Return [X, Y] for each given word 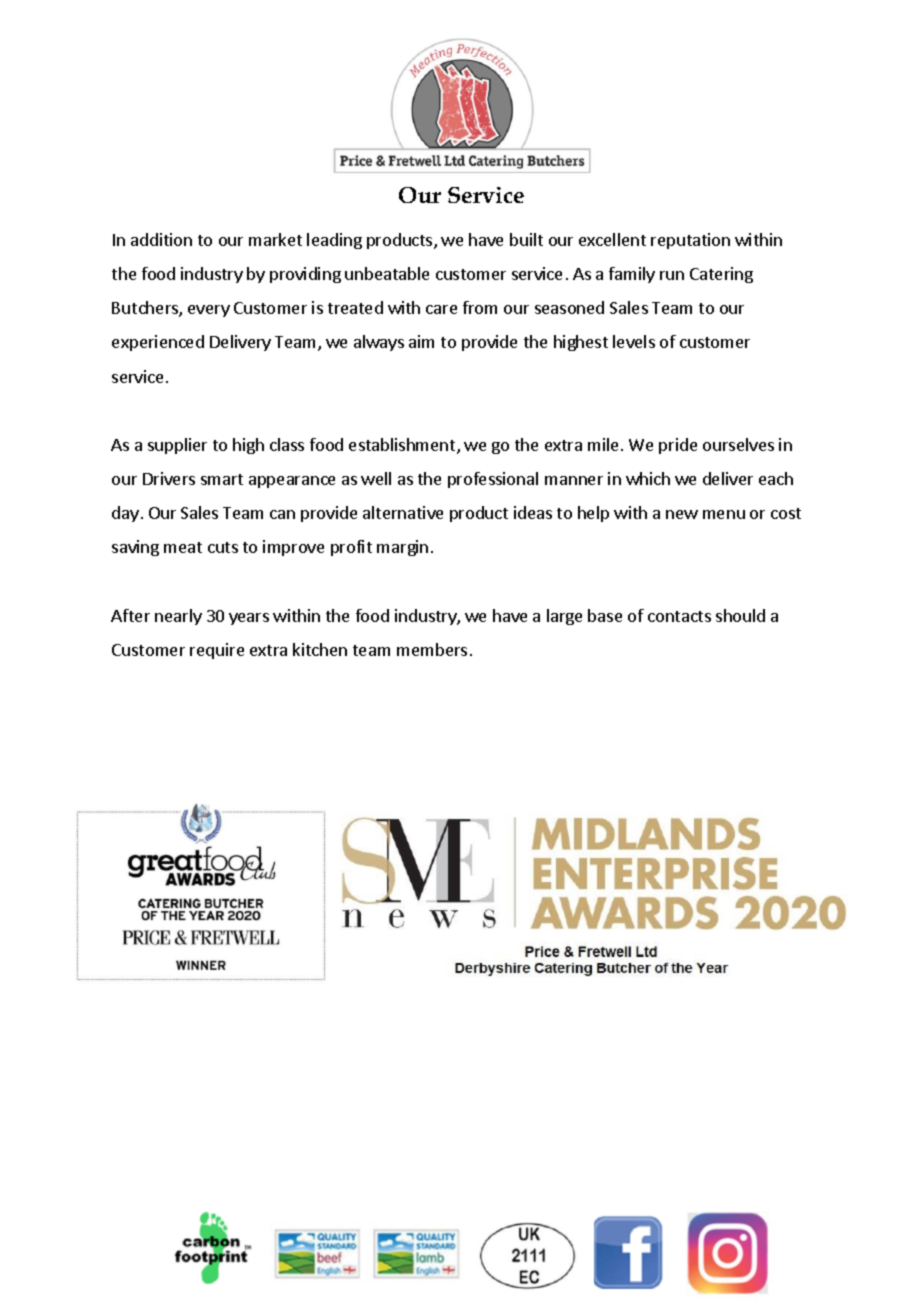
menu [724, 514]
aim [421, 341]
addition [161, 239]
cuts [223, 547]
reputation [690, 241]
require [217, 651]
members [432, 649]
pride [678, 446]
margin [402, 548]
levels [634, 341]
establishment [403, 446]
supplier [177, 446]
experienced [158, 343]
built [526, 239]
